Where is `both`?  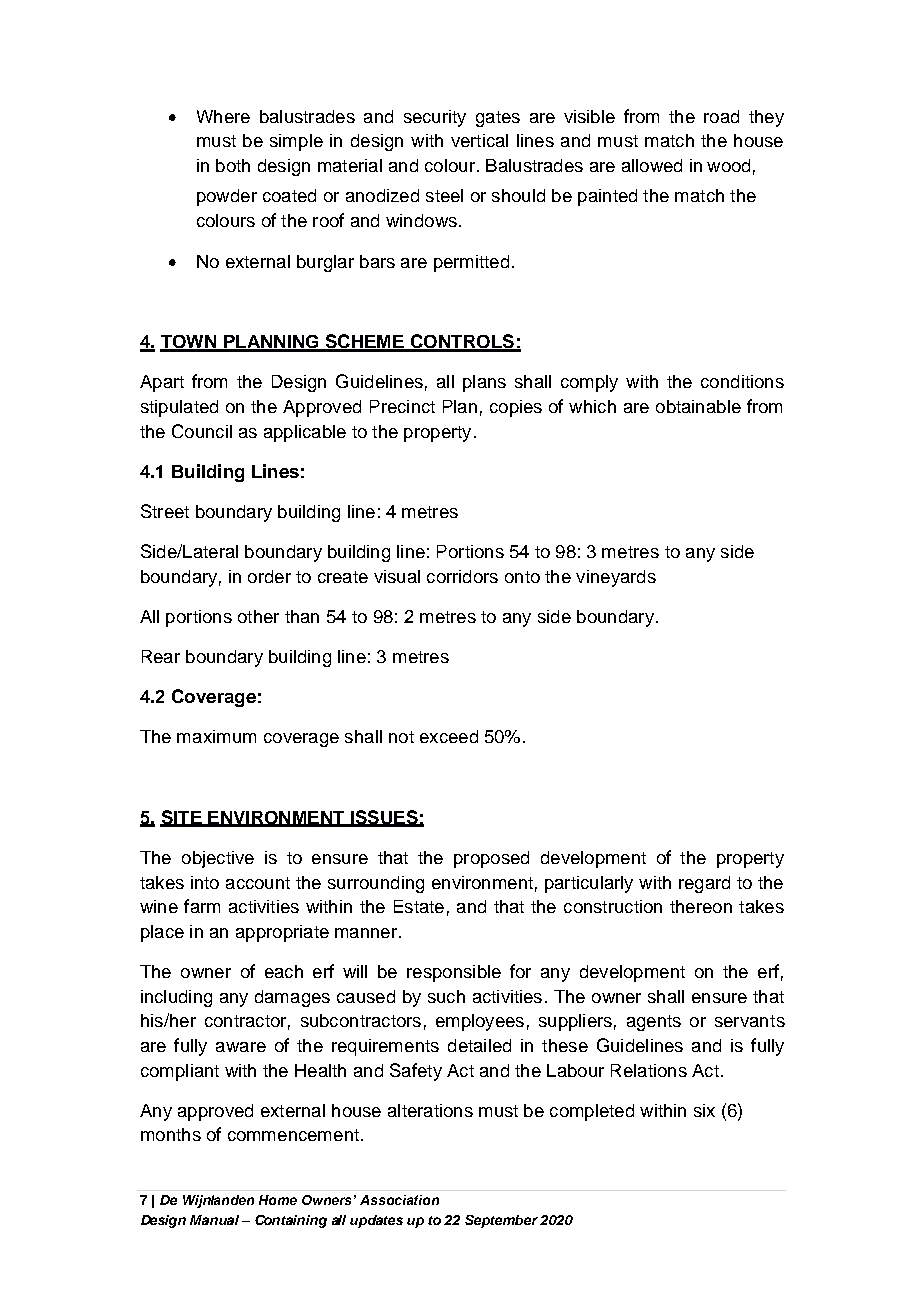
both is located at coordinates (233, 165).
